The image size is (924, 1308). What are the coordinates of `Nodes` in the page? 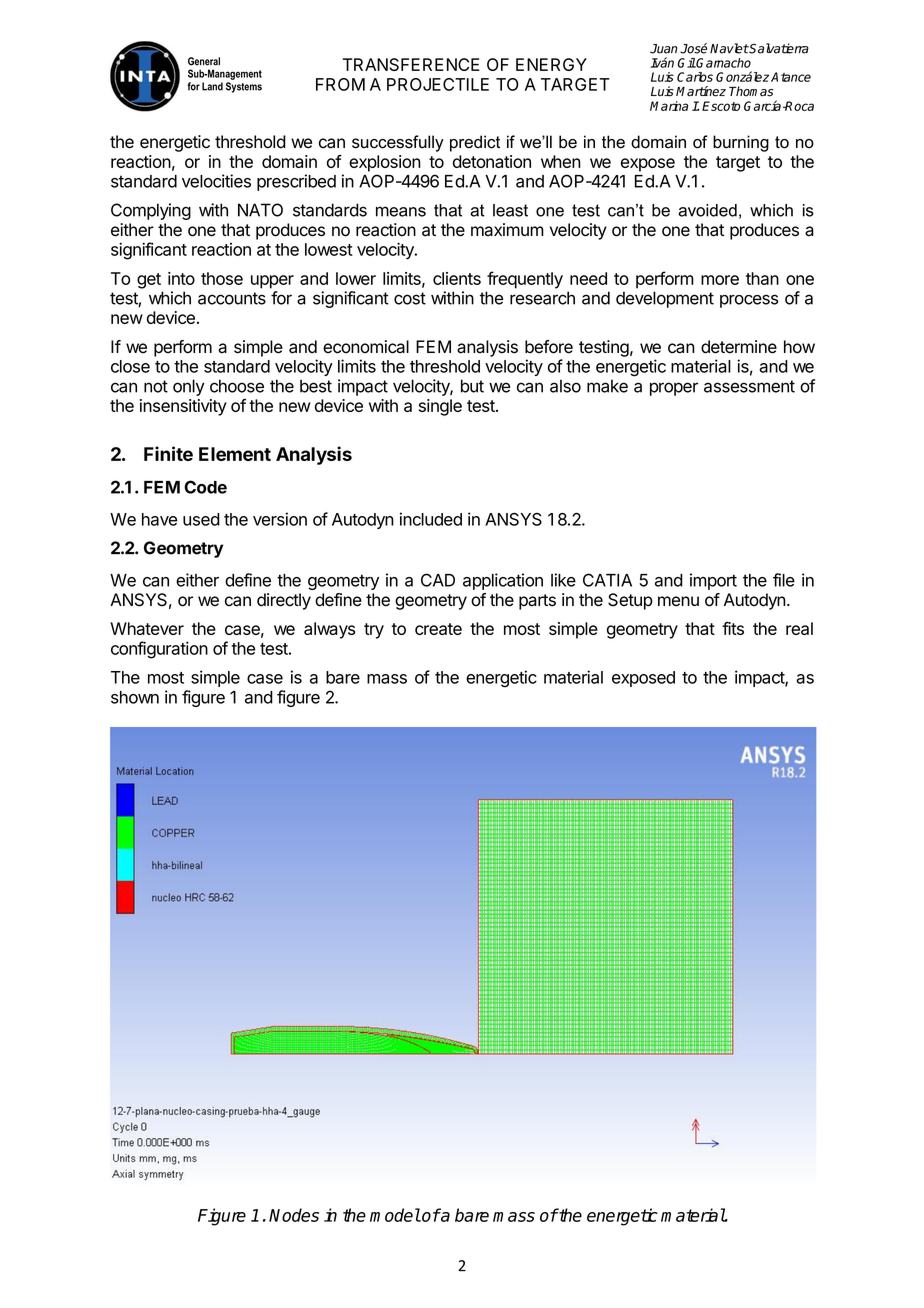 It's located at (294, 1215).
